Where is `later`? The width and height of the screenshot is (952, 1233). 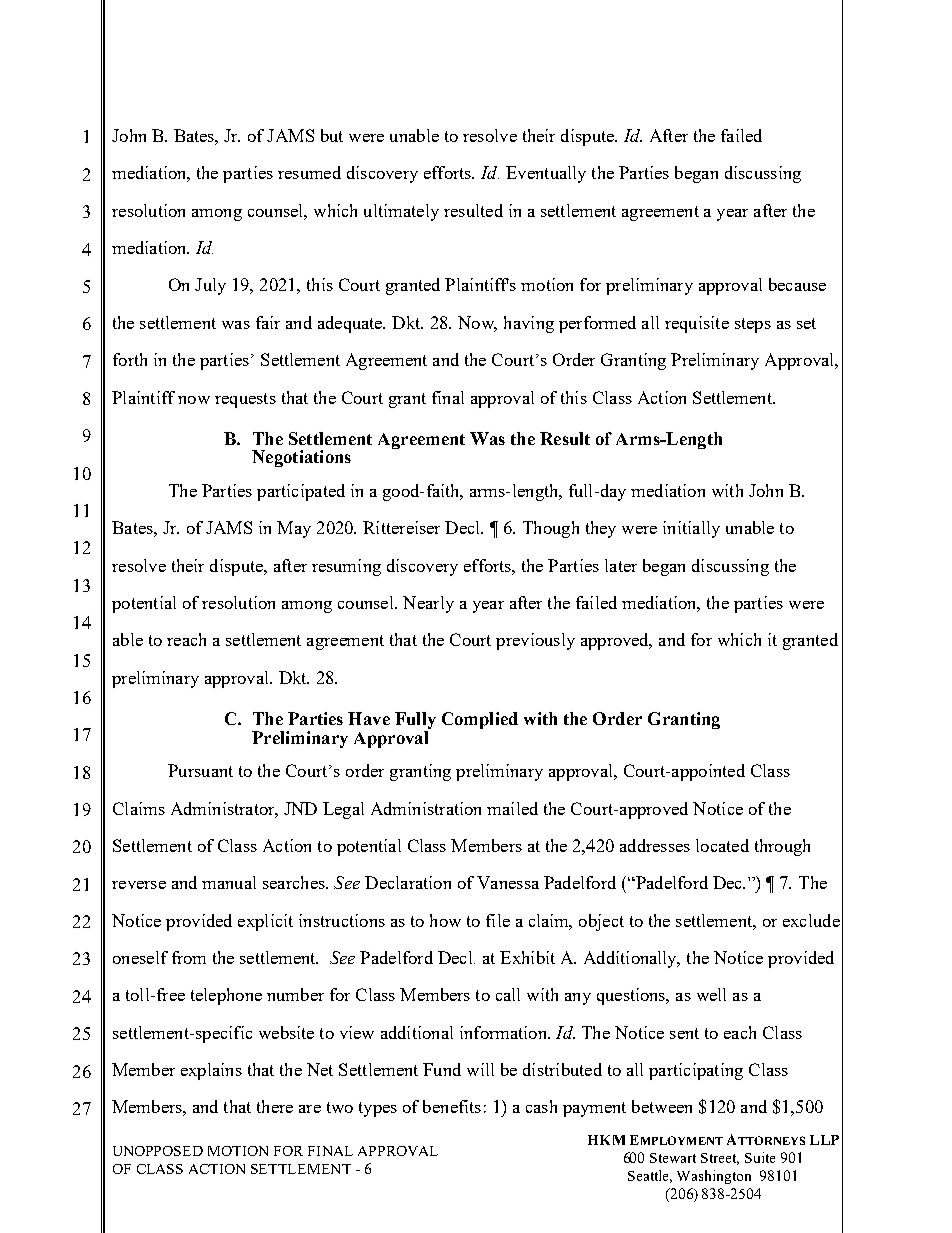 later is located at coordinates (621, 565).
